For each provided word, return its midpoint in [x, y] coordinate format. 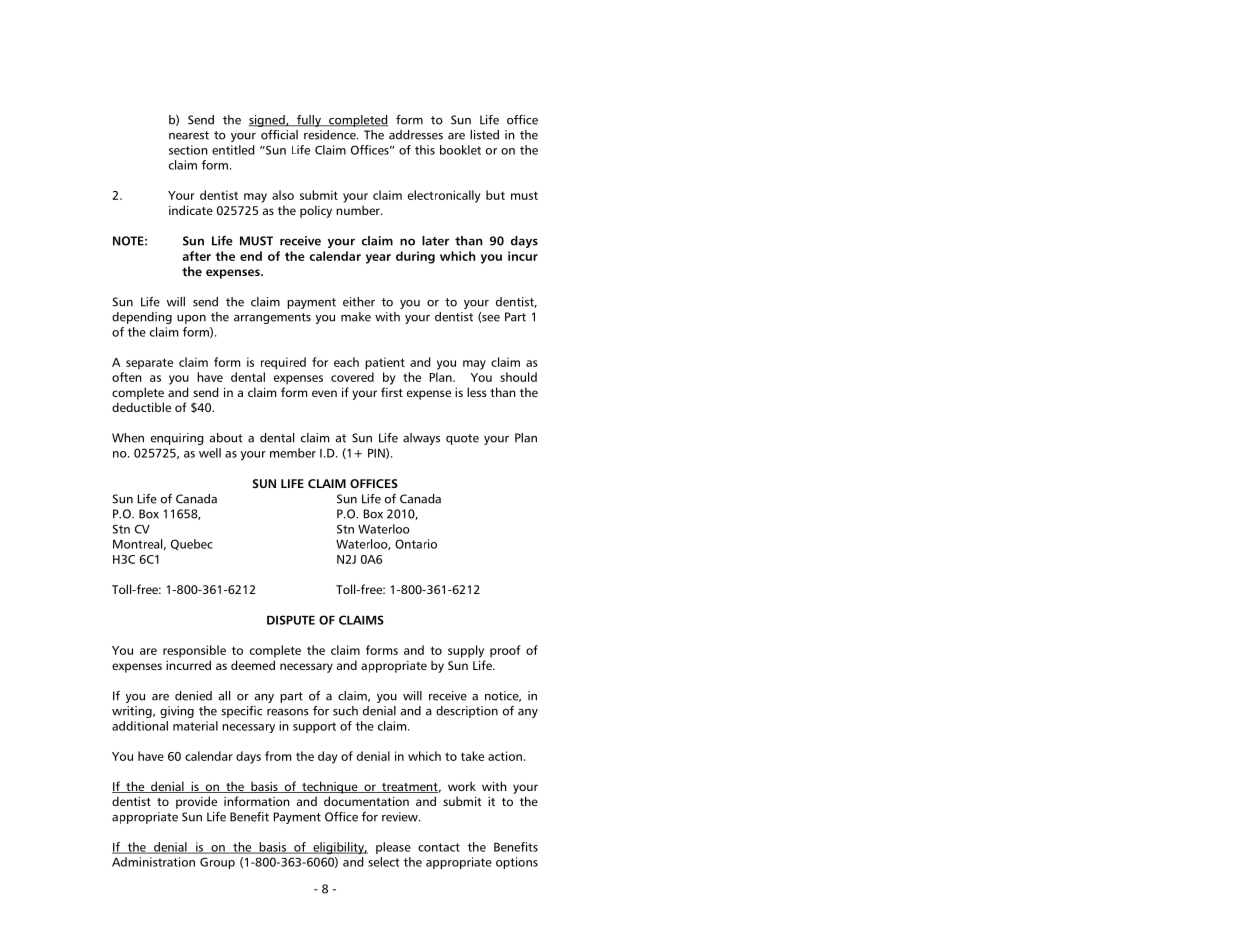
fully [309, 121]
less [477, 392]
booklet [460, 150]
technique [330, 787]
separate [149, 364]
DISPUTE [291, 620]
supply [466, 651]
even [324, 393]
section [188, 150]
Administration [153, 862]
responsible [194, 651]
